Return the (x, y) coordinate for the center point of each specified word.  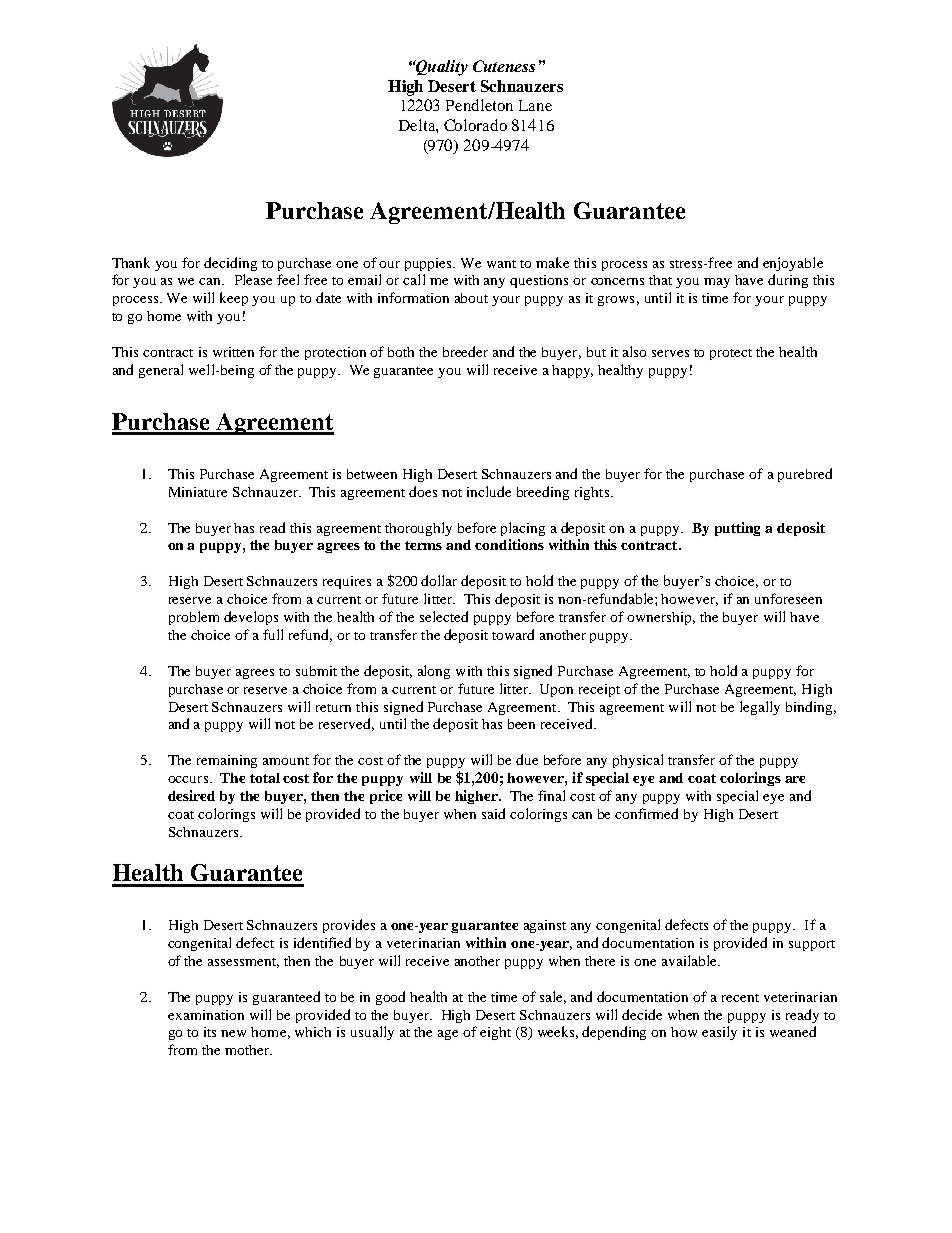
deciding (230, 264)
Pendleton (479, 105)
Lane (535, 105)
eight (495, 1033)
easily (719, 1033)
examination (206, 1015)
